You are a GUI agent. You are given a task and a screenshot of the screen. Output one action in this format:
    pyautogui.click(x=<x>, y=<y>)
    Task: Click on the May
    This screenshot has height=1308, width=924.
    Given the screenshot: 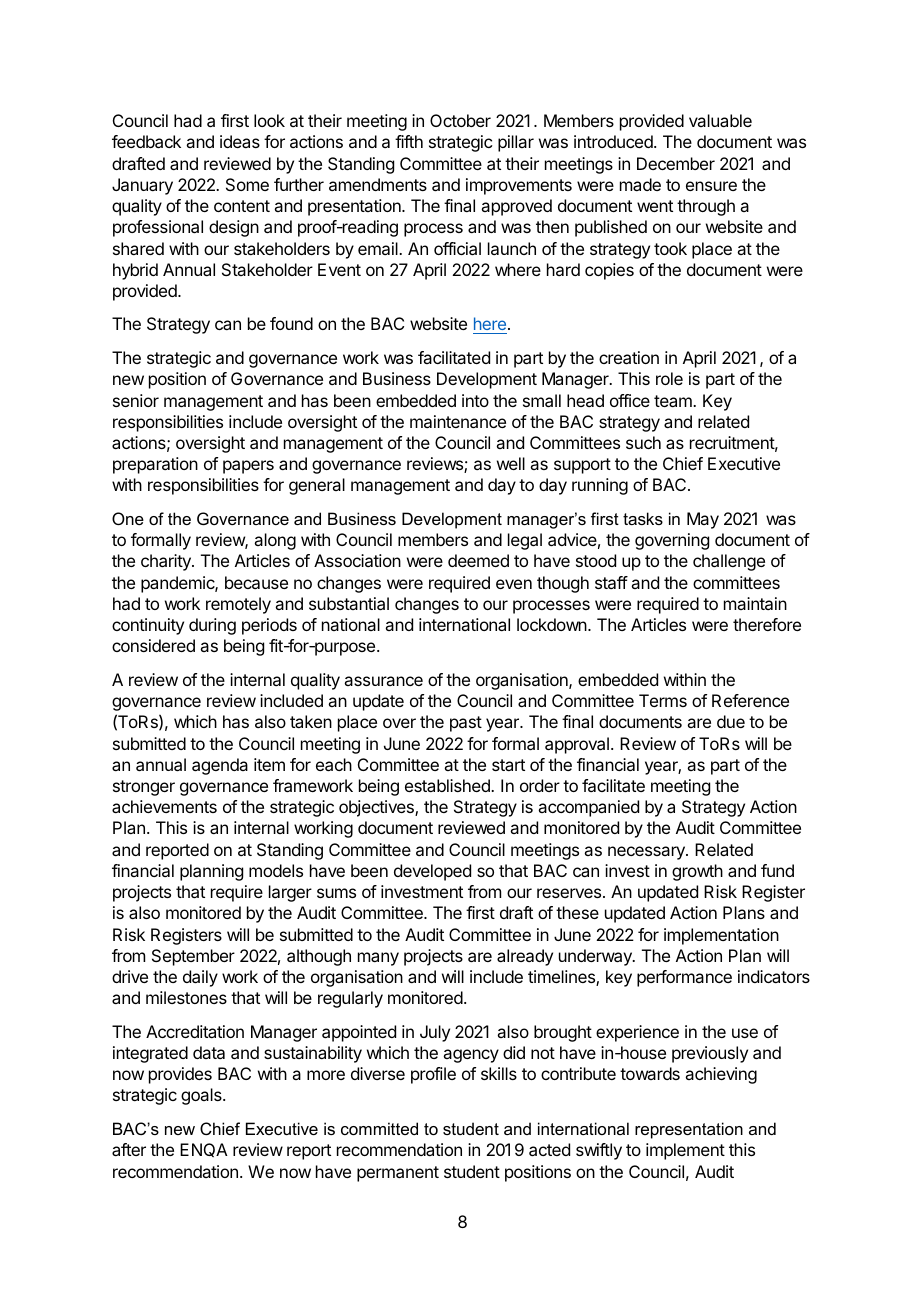 What is the action you would take?
    pyautogui.click(x=703, y=520)
